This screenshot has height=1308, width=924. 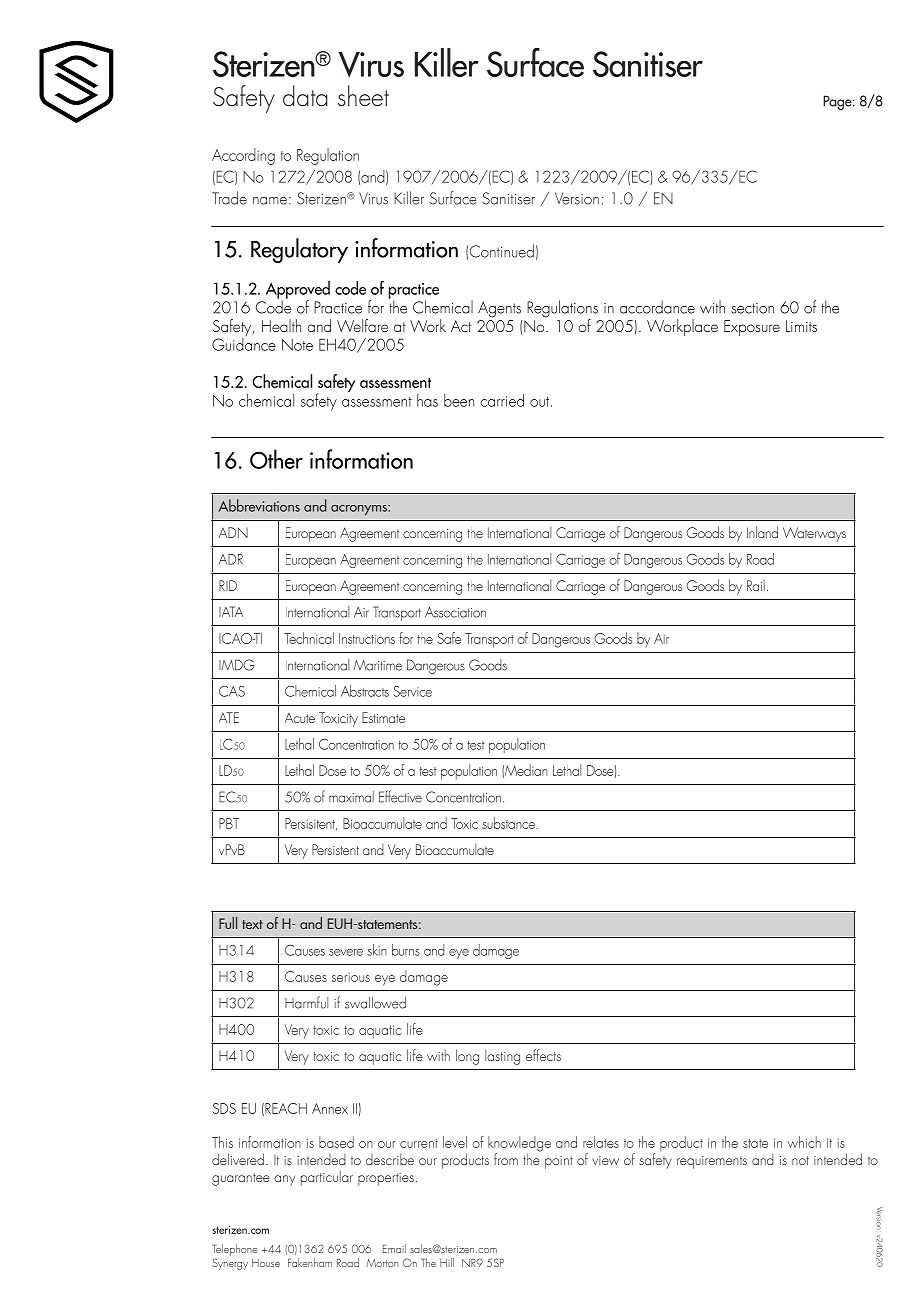 I want to click on Exposure, so click(x=752, y=328).
